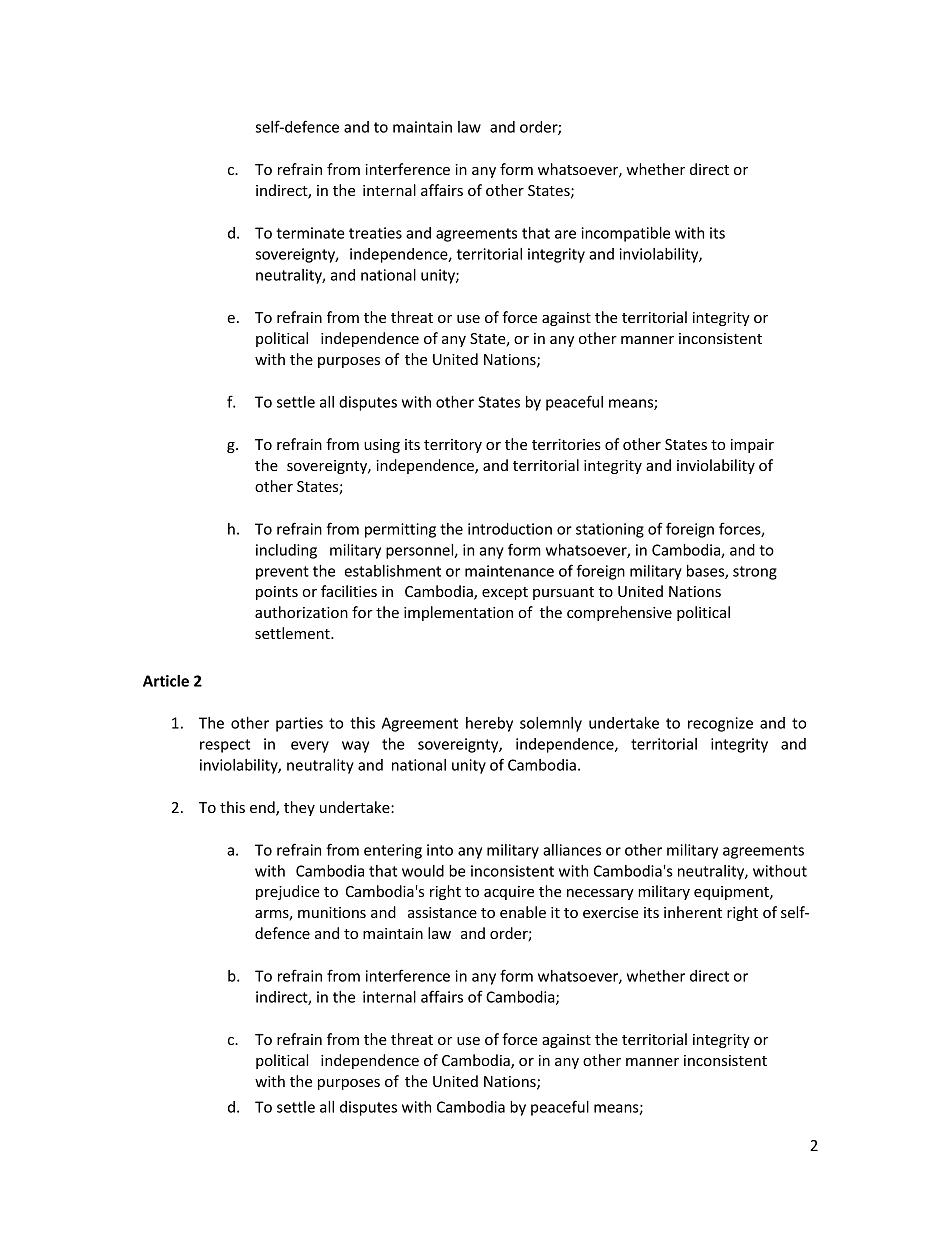  Describe the element at coordinates (225, 746) in the page. I see `respect` at that location.
